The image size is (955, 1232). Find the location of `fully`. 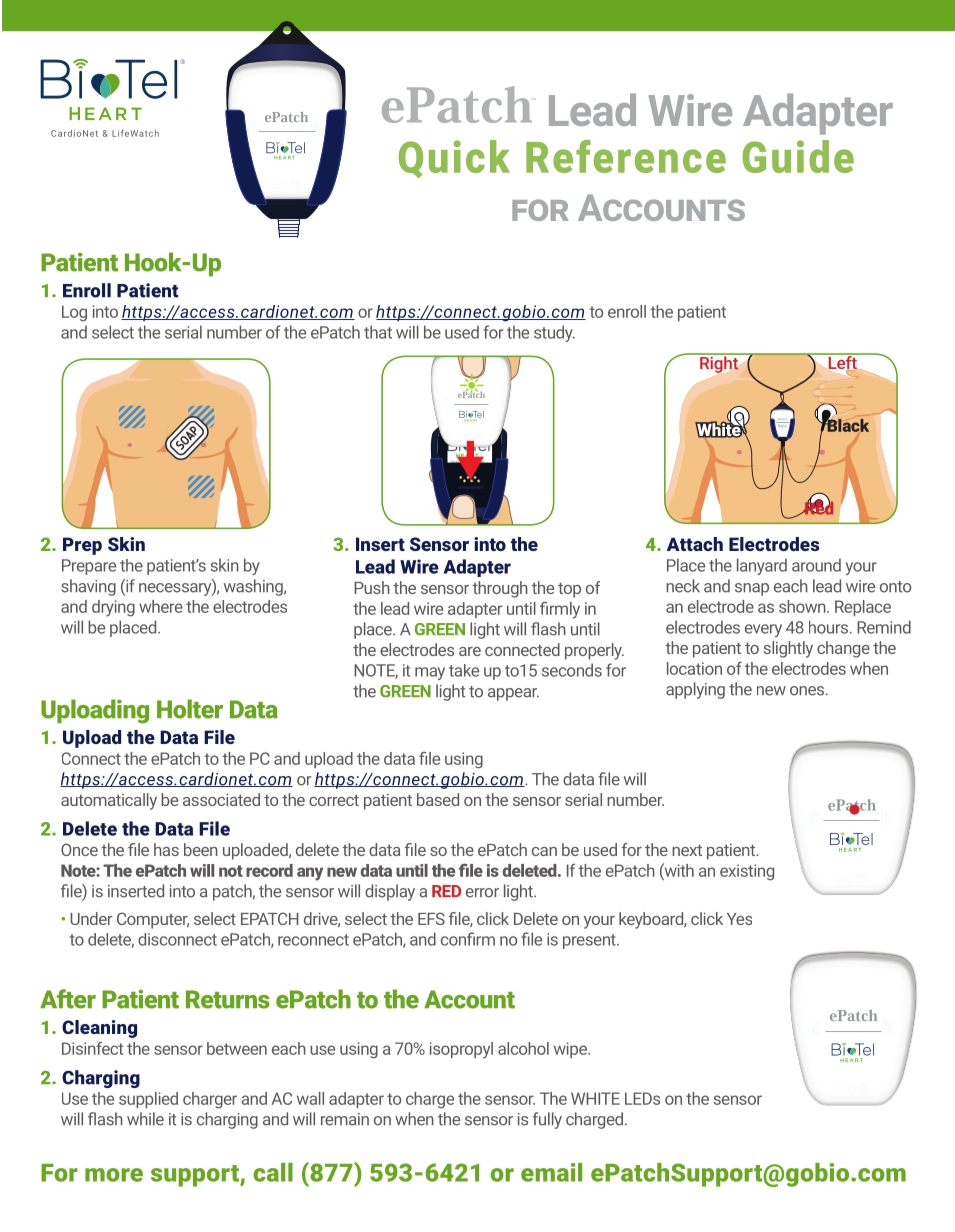

fully is located at coordinates (547, 1120).
